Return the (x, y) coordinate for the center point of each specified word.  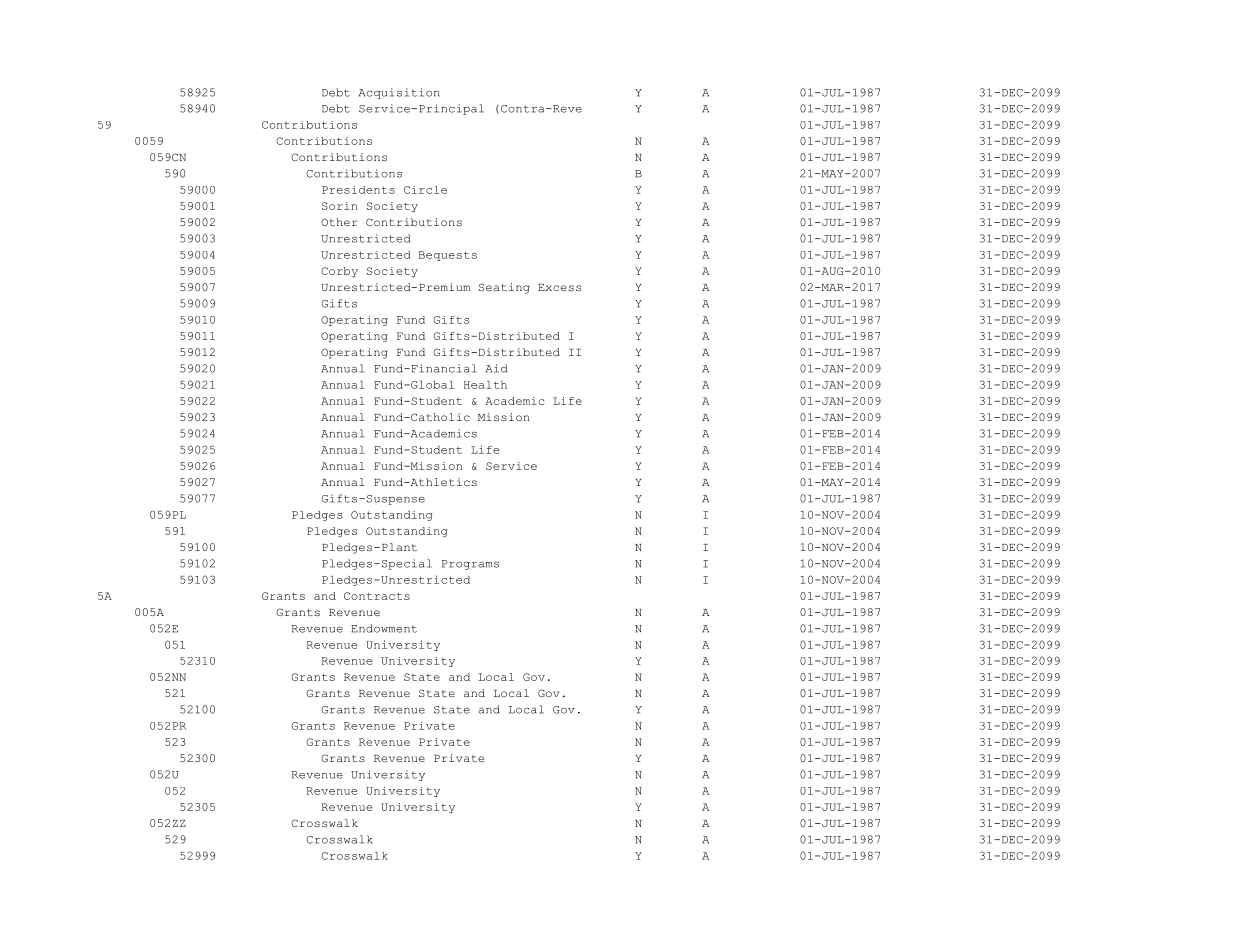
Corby (339, 272)
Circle (425, 190)
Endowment (384, 628)
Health (485, 385)
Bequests (447, 256)
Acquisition (399, 93)
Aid (496, 368)
